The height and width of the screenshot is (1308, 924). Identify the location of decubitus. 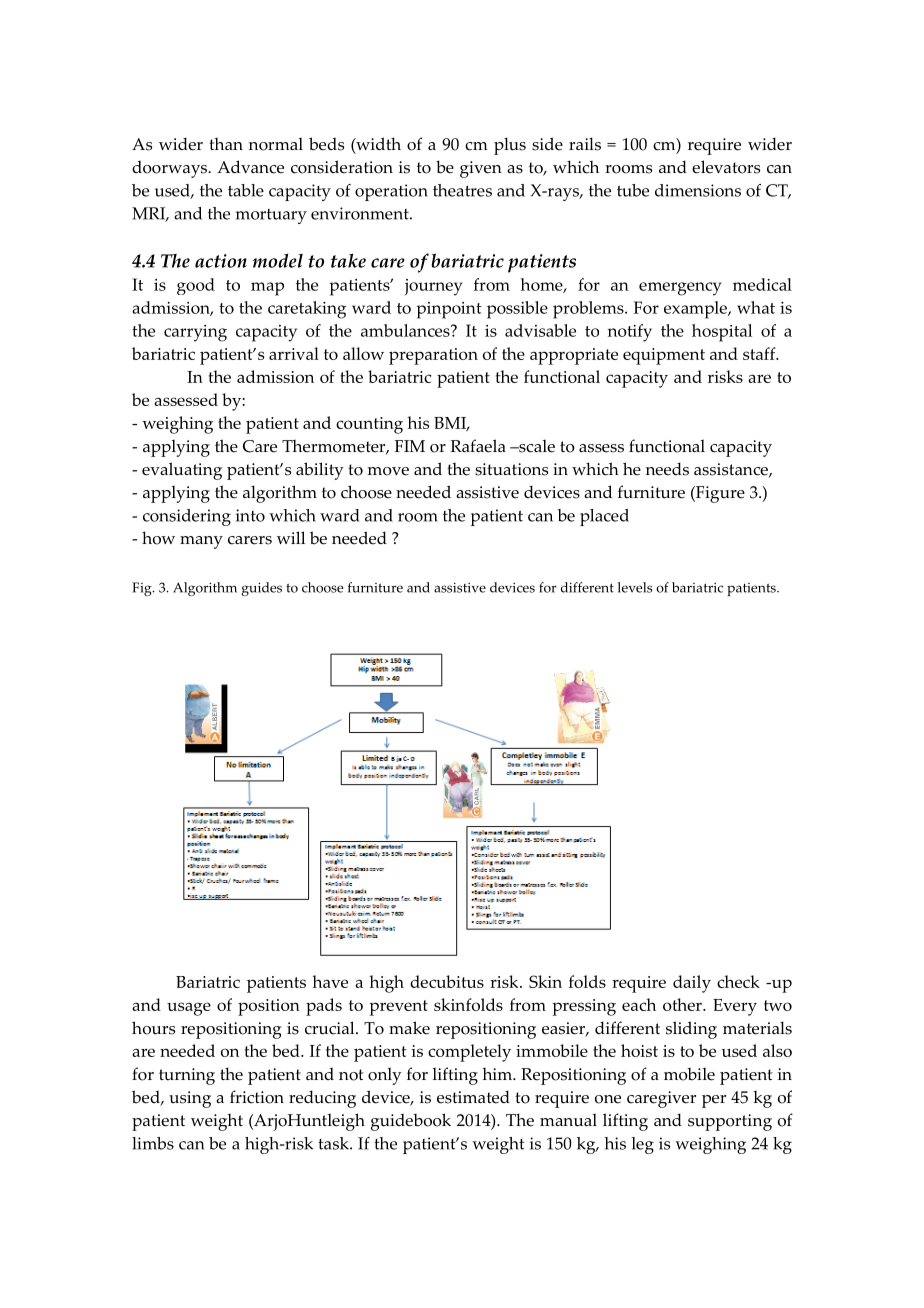
(447, 981).
